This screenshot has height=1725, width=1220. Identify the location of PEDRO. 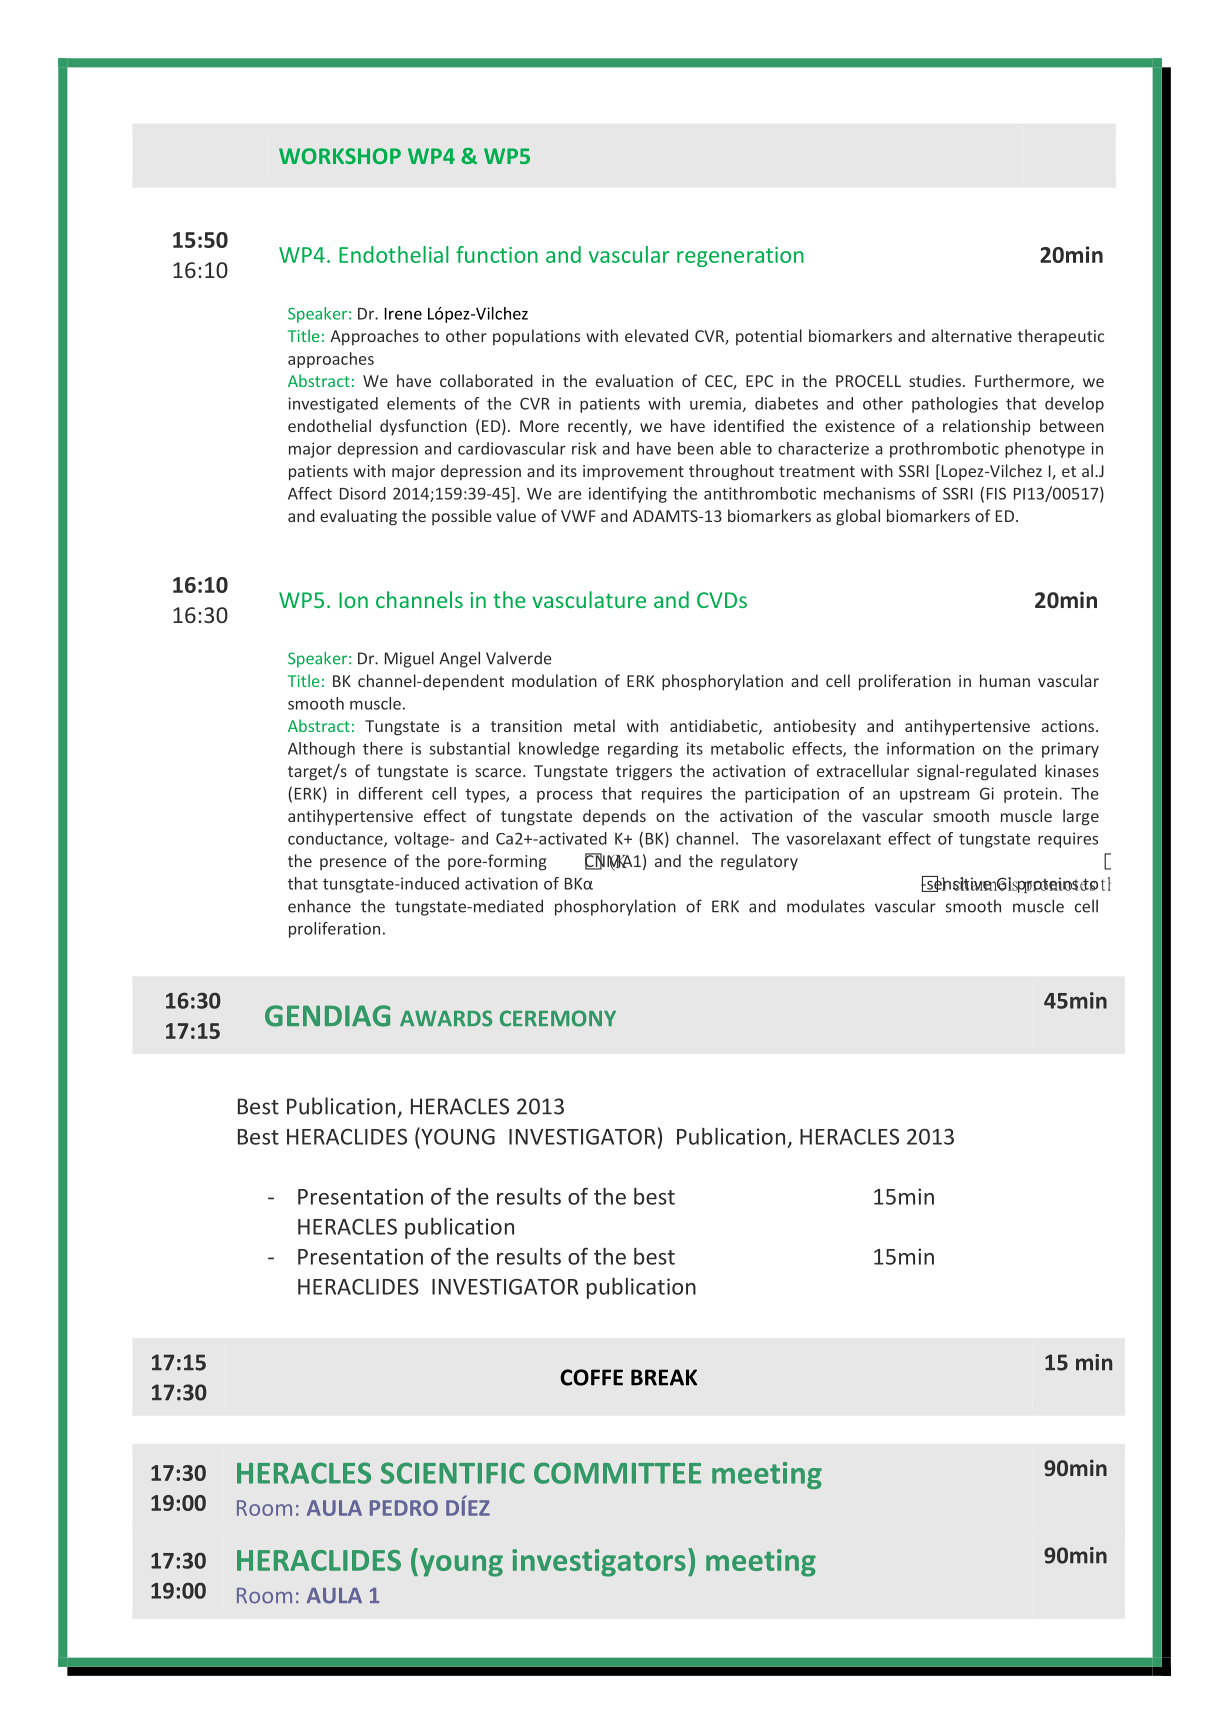
(404, 1508).
